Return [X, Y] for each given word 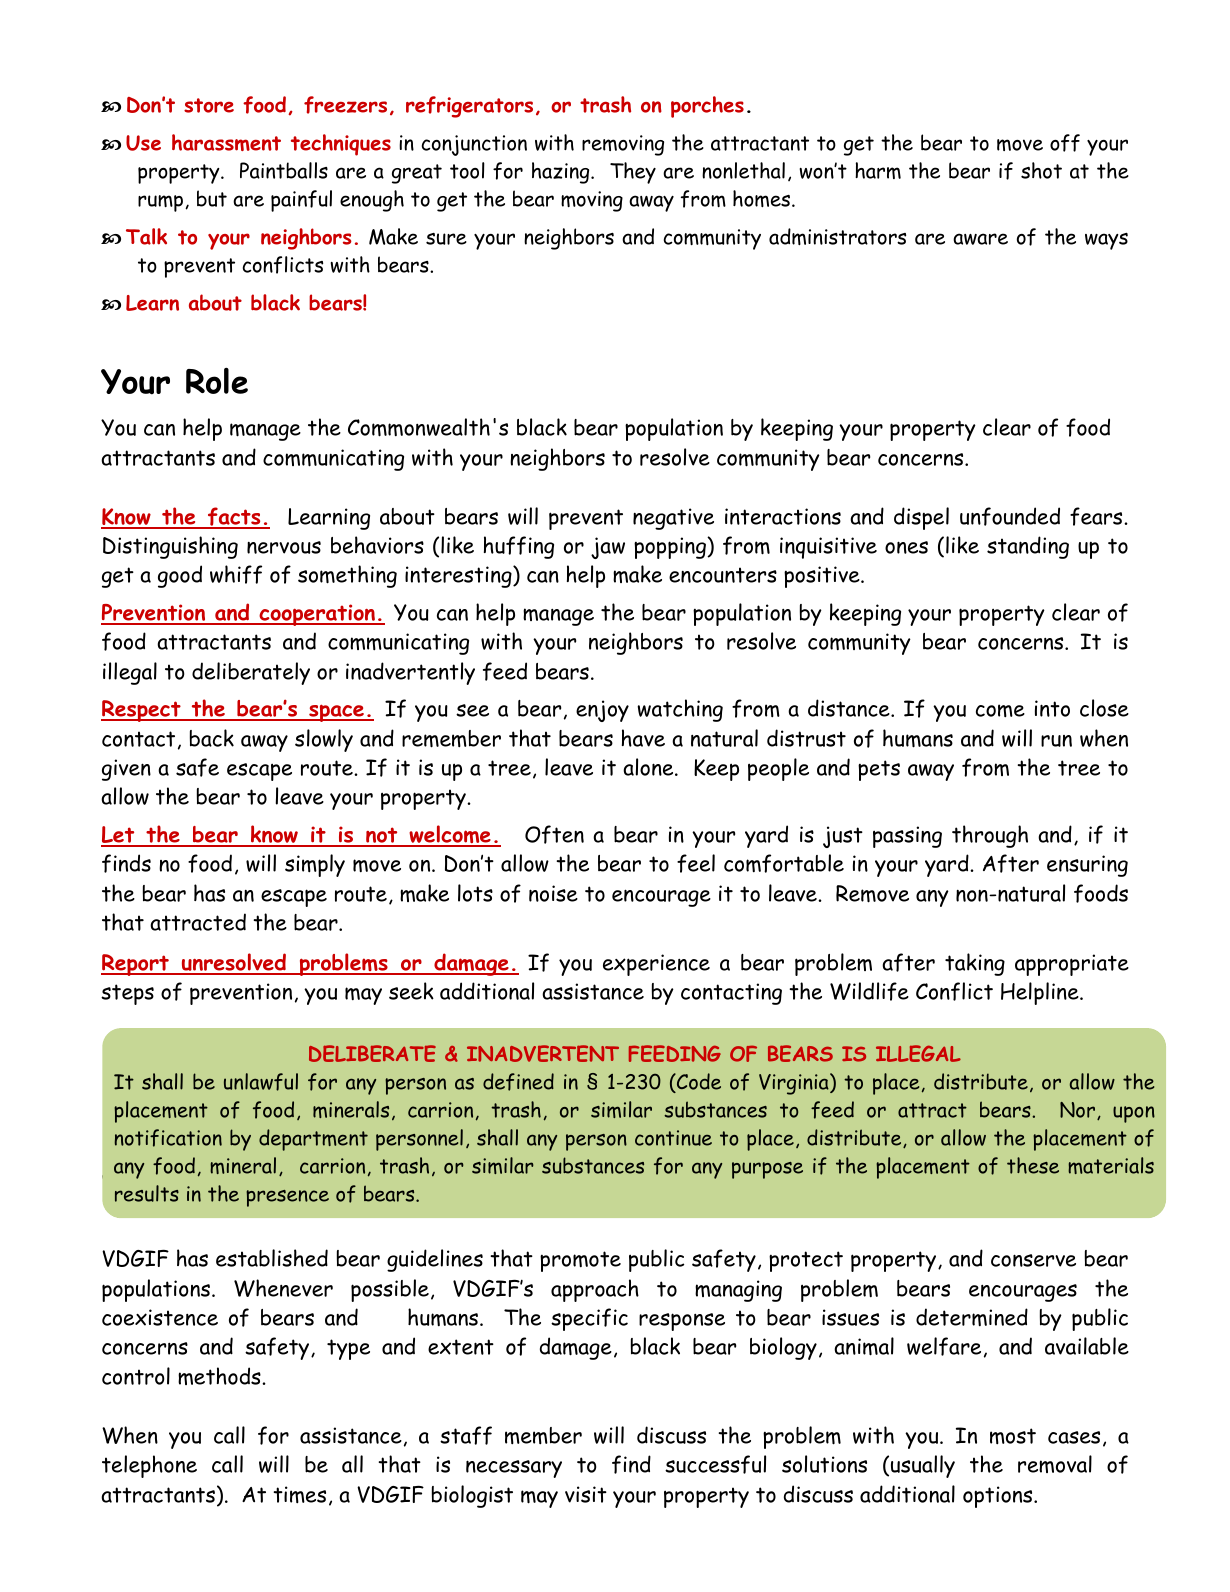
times [299, 1494]
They [633, 173]
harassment [226, 142]
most [1013, 1436]
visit [586, 1494]
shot [1041, 170]
